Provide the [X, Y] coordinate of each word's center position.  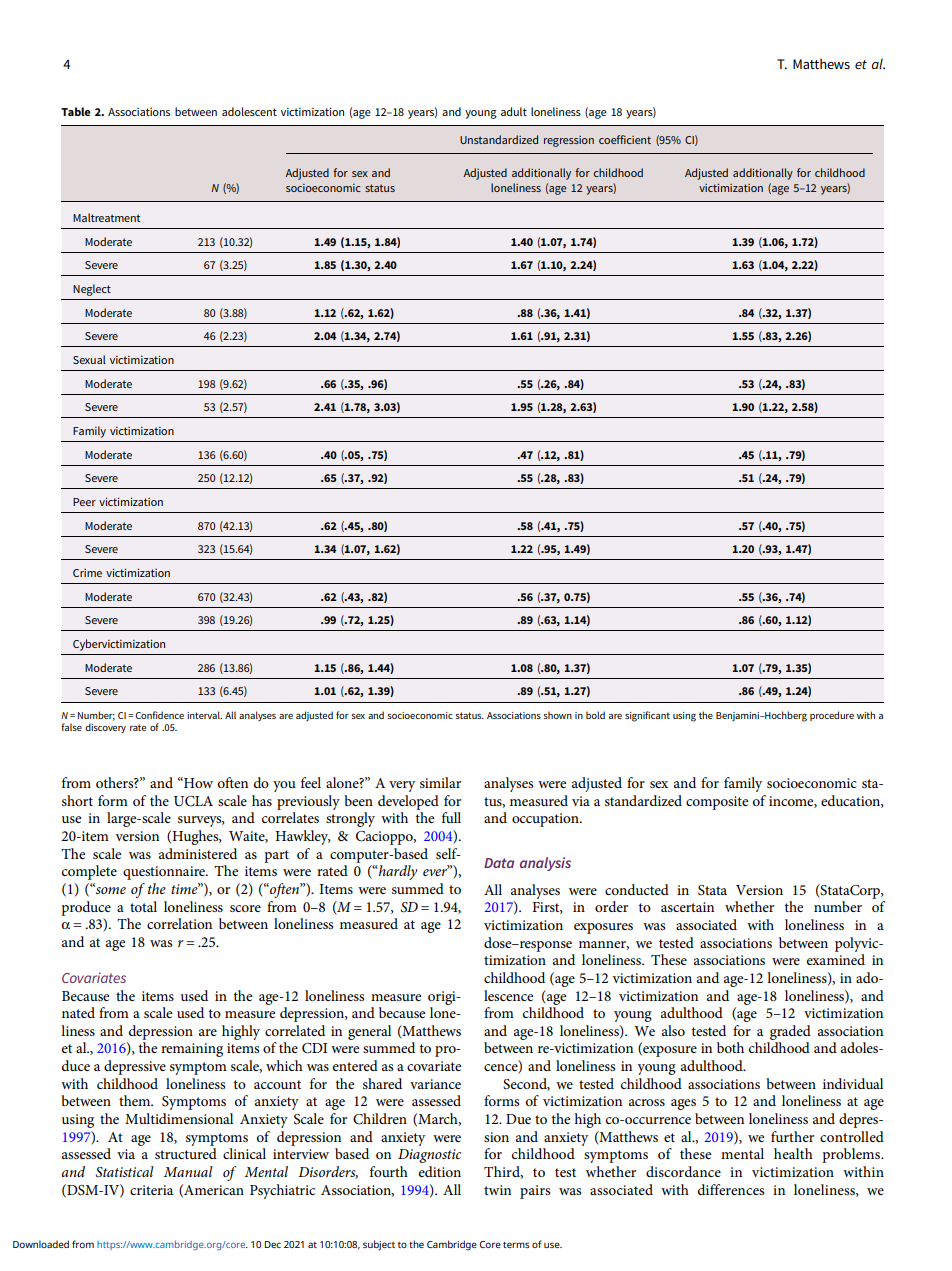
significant [647, 716]
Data [499, 863]
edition [440, 1171]
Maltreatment [106, 217]
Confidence [159, 715]
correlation [179, 923]
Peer [84, 502]
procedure [832, 716]
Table [75, 111]
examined [836, 959]
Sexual [89, 359]
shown [557, 715]
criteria [151, 1190]
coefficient [625, 139]
